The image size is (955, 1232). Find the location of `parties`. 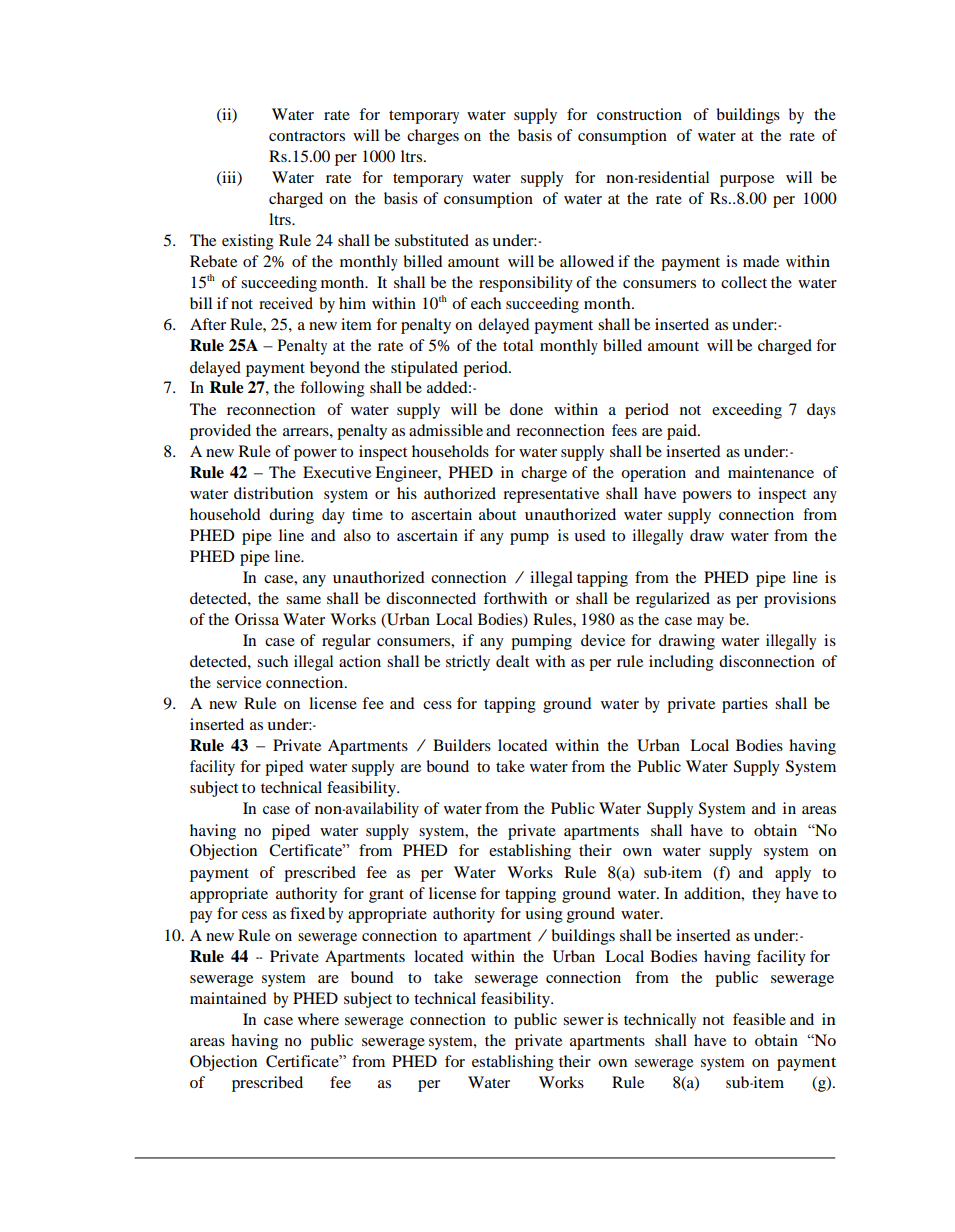

parties is located at coordinates (745, 705).
